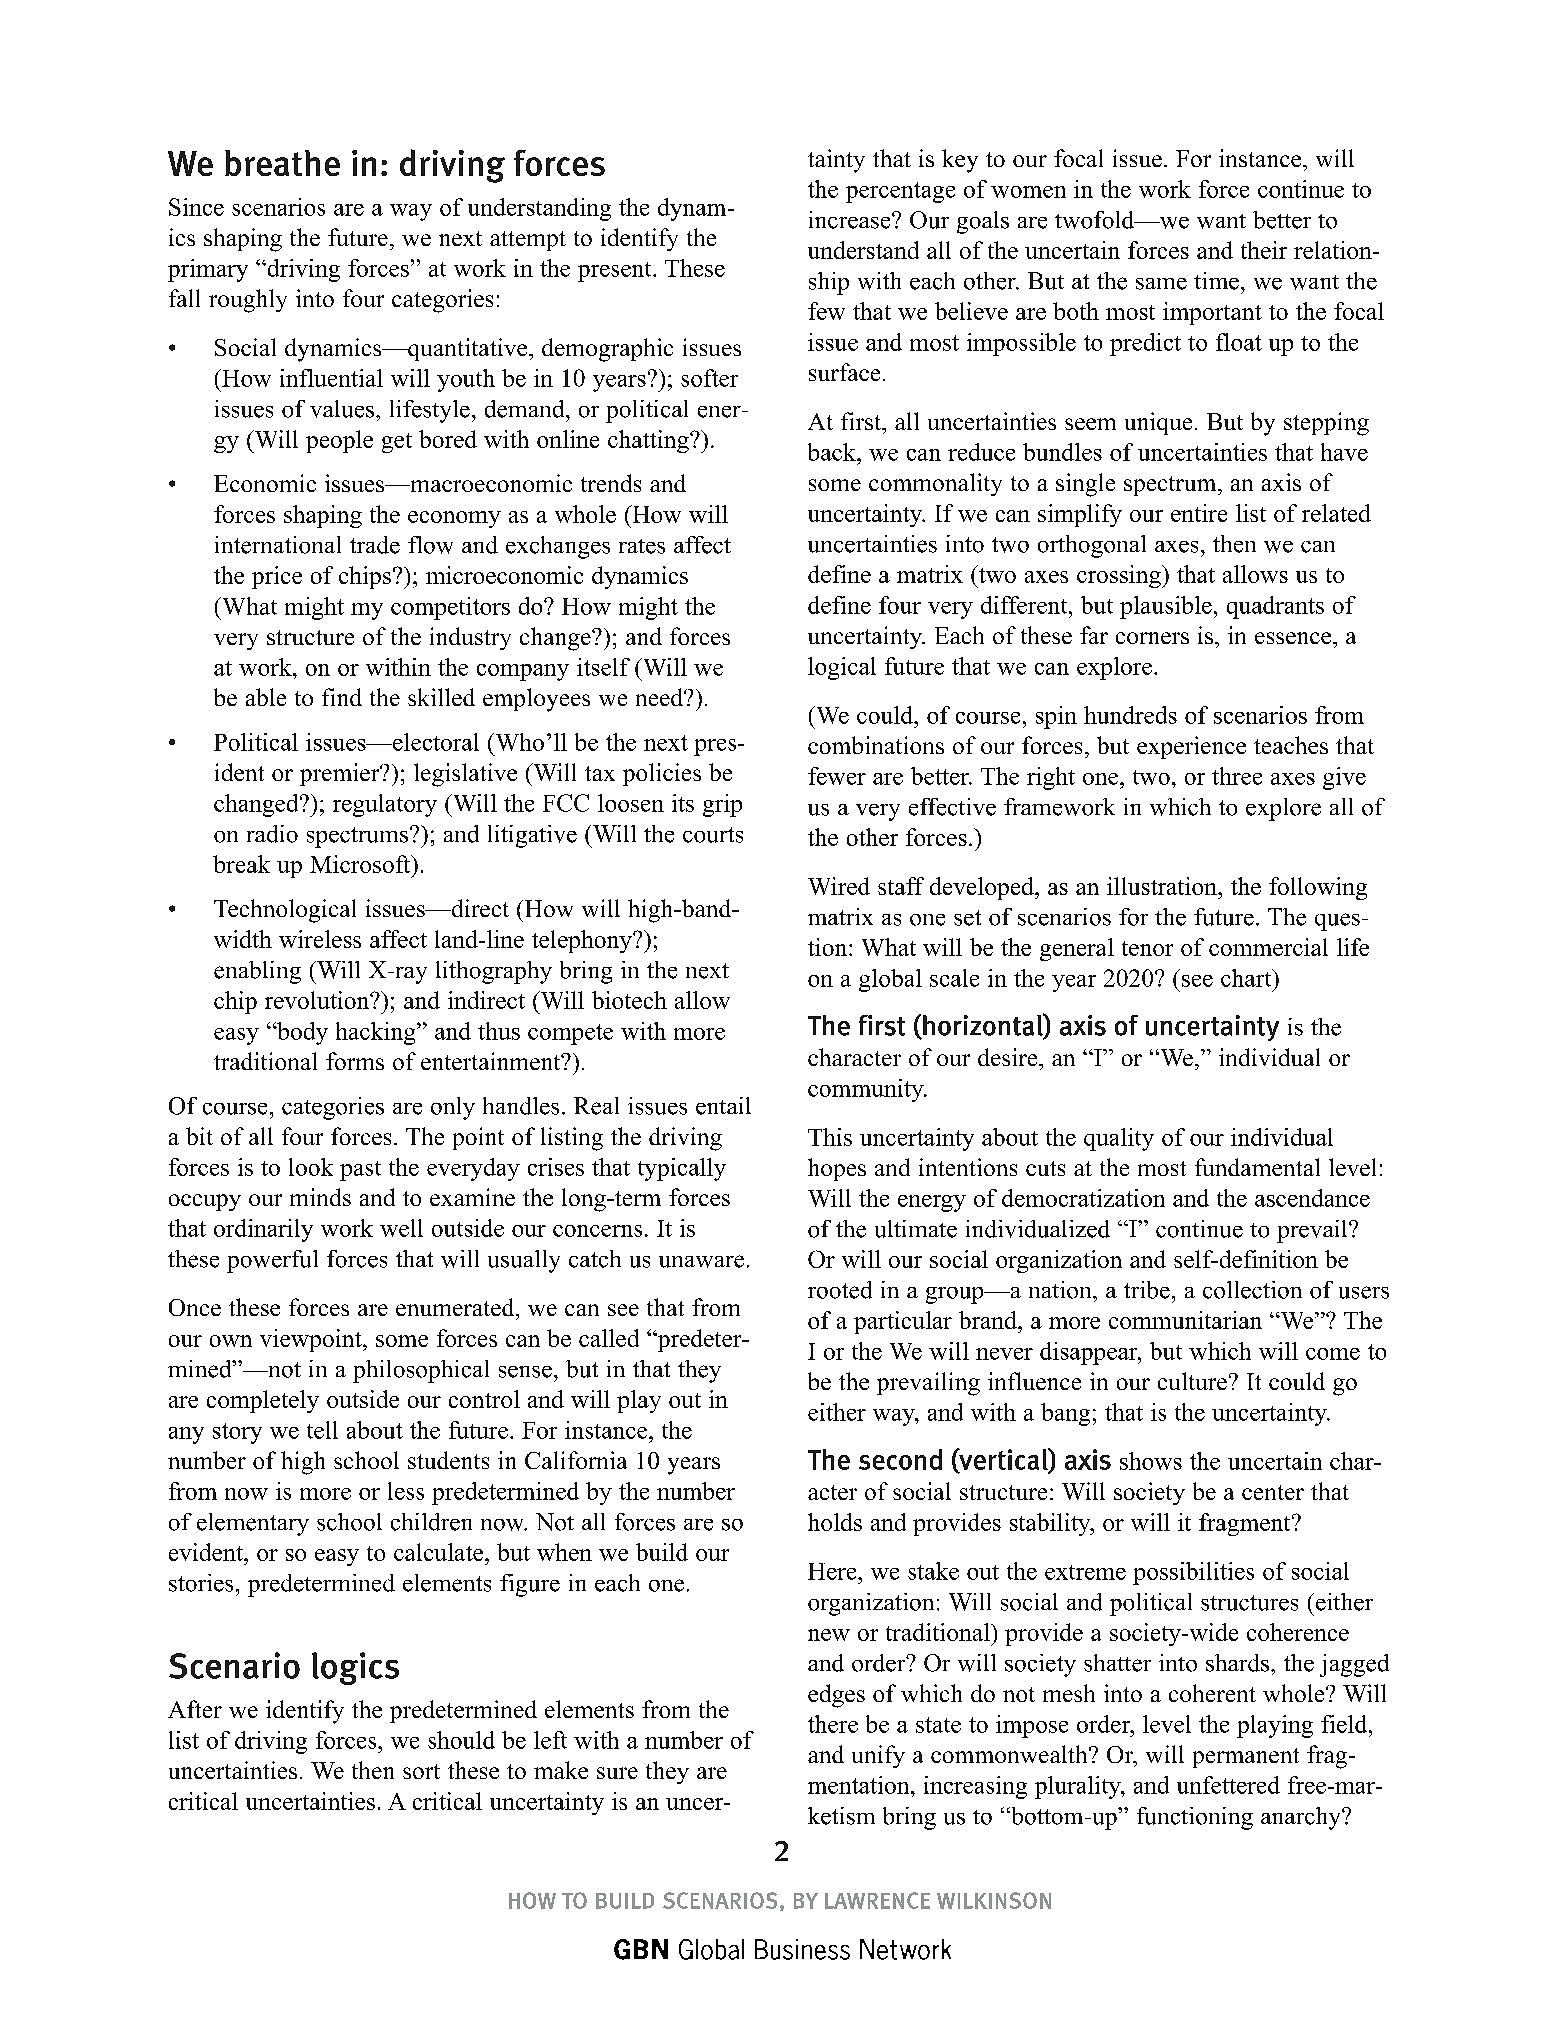 This screenshot has width=1560, height=2018. What do you see at coordinates (1275, 607) in the screenshot?
I see `quadrants` at bounding box center [1275, 607].
